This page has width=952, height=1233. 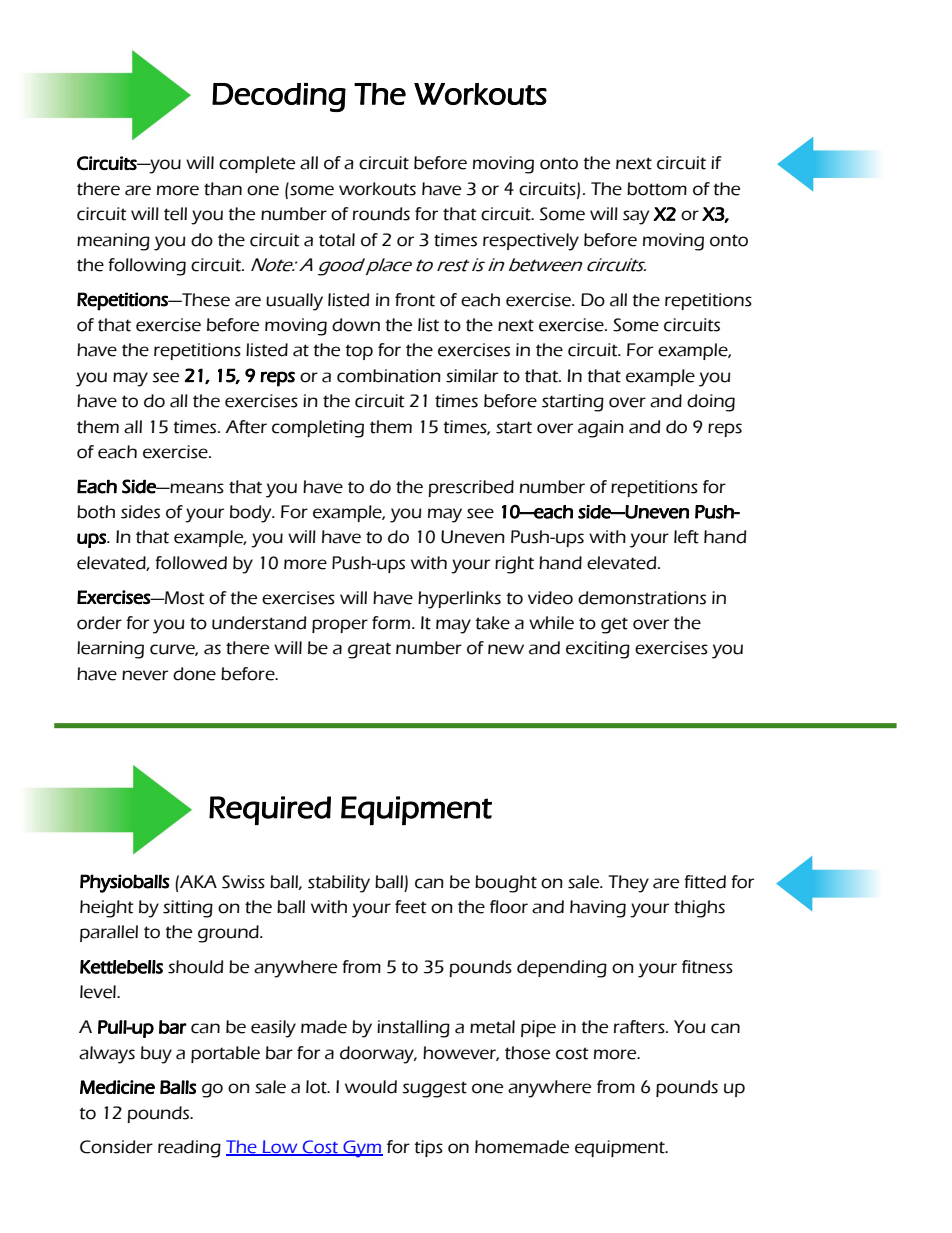 I want to click on than, so click(x=223, y=189).
